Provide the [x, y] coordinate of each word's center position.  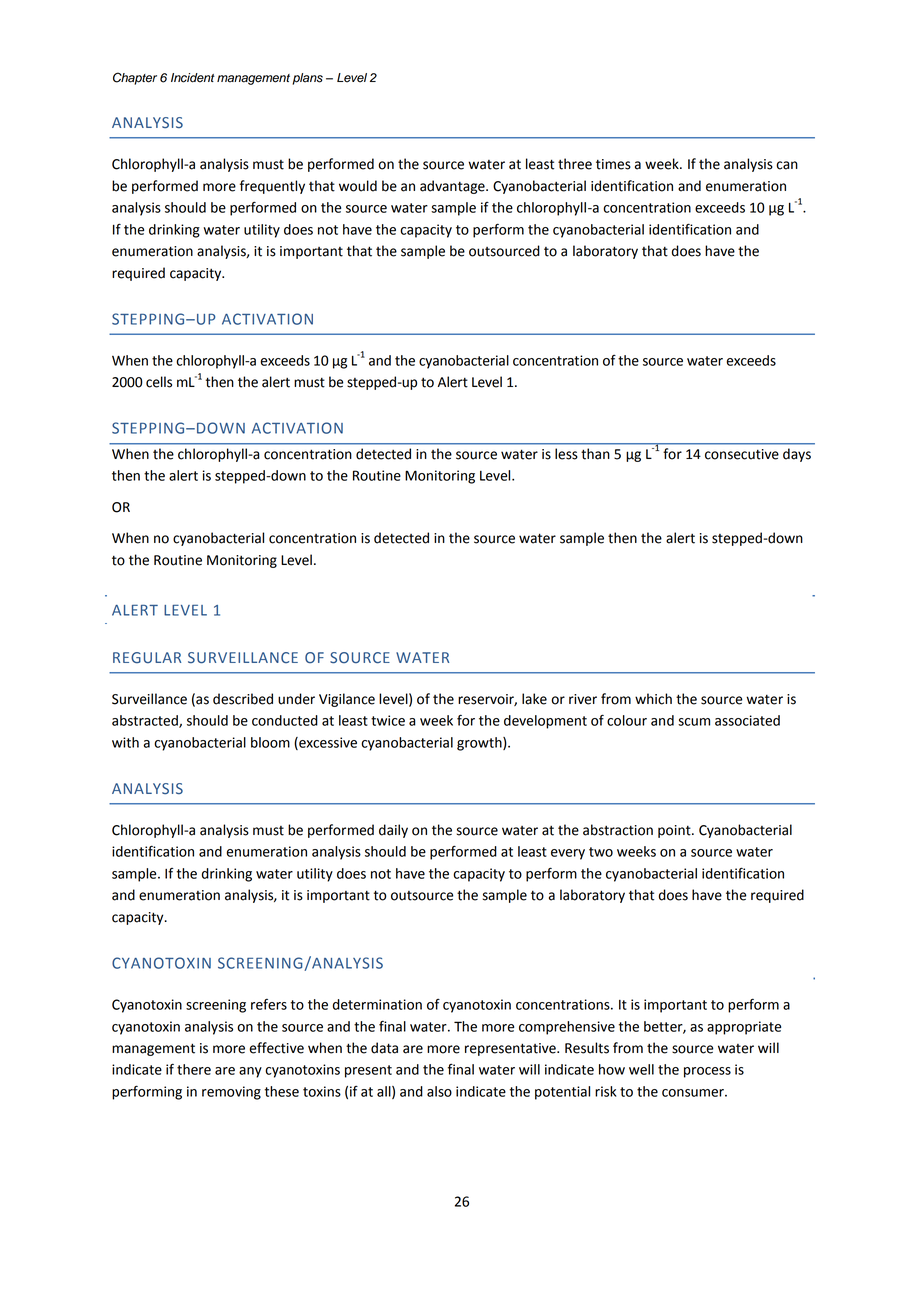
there [194, 1069]
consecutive [742, 454]
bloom [270, 742]
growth [480, 744]
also [439, 1091]
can [787, 165]
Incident [193, 78]
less [566, 454]
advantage [453, 187]
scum [694, 722]
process [707, 1072]
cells [159, 382]
